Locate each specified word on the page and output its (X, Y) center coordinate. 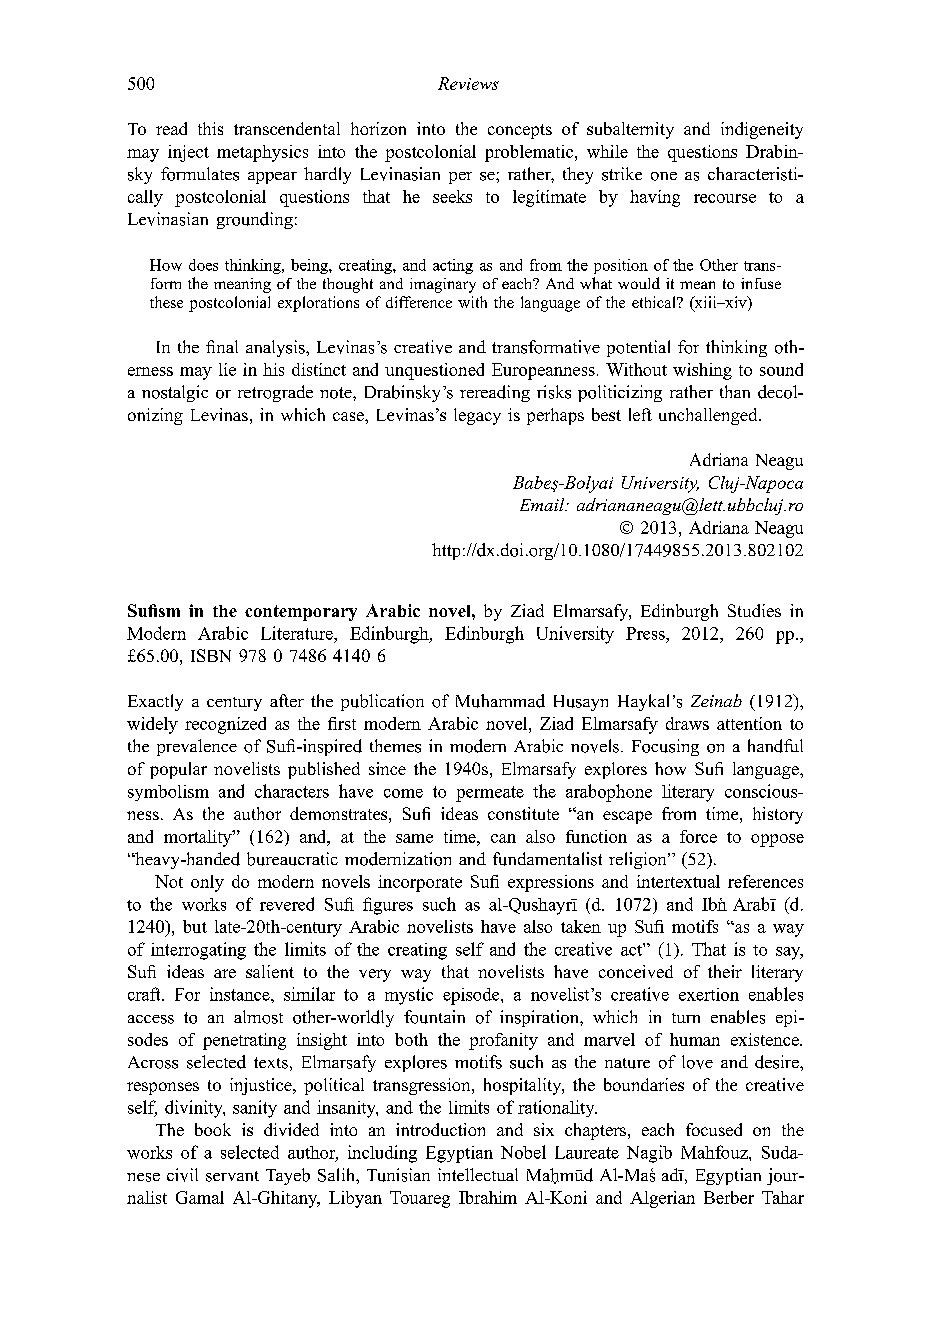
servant (232, 1176)
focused (714, 1129)
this (210, 128)
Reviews (468, 83)
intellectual (478, 1174)
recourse (725, 198)
